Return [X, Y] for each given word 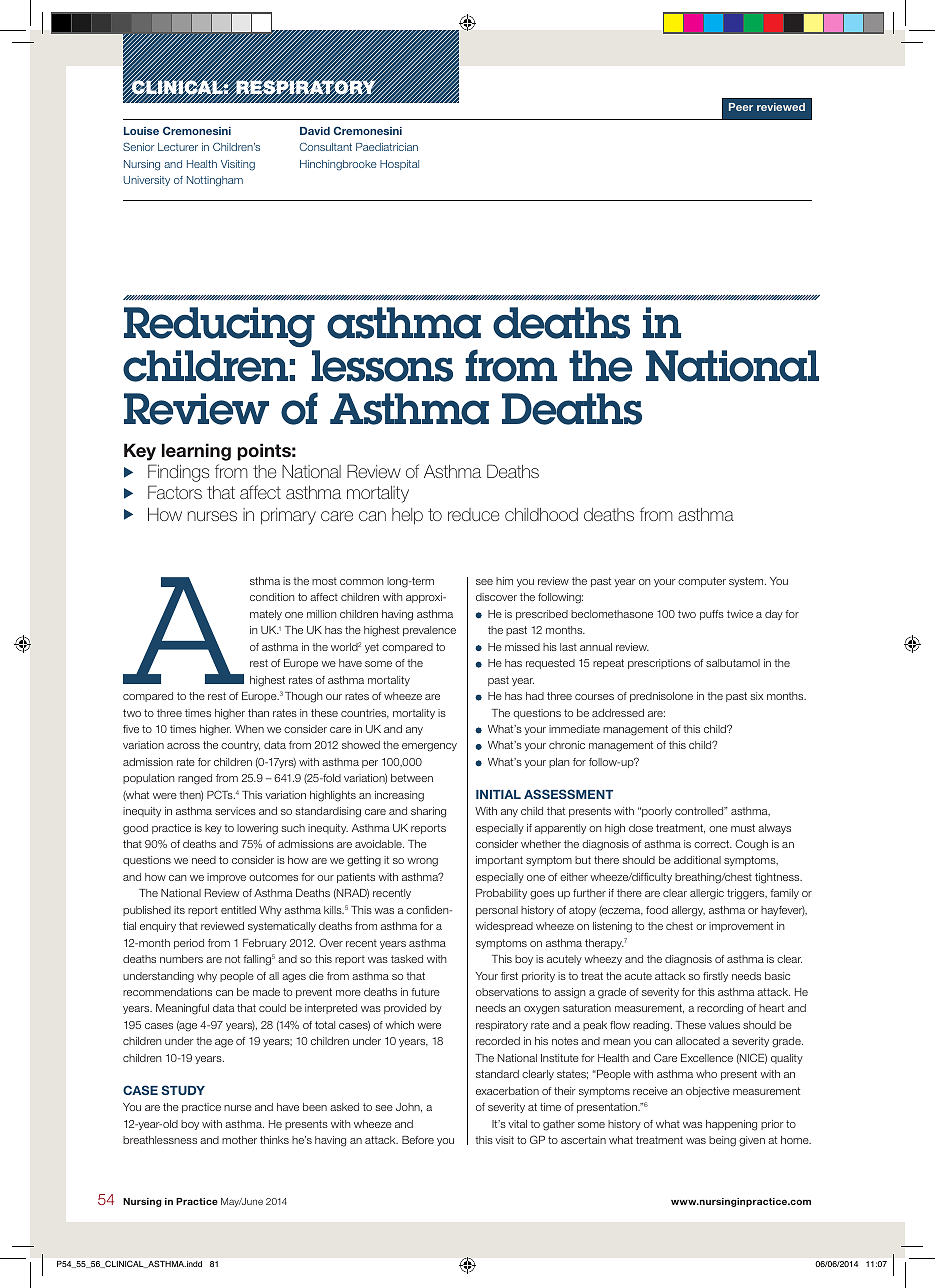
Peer [741, 107]
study [183, 1090]
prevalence [429, 631]
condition [272, 597]
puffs [712, 615]
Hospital [399, 165]
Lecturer [178, 147]
